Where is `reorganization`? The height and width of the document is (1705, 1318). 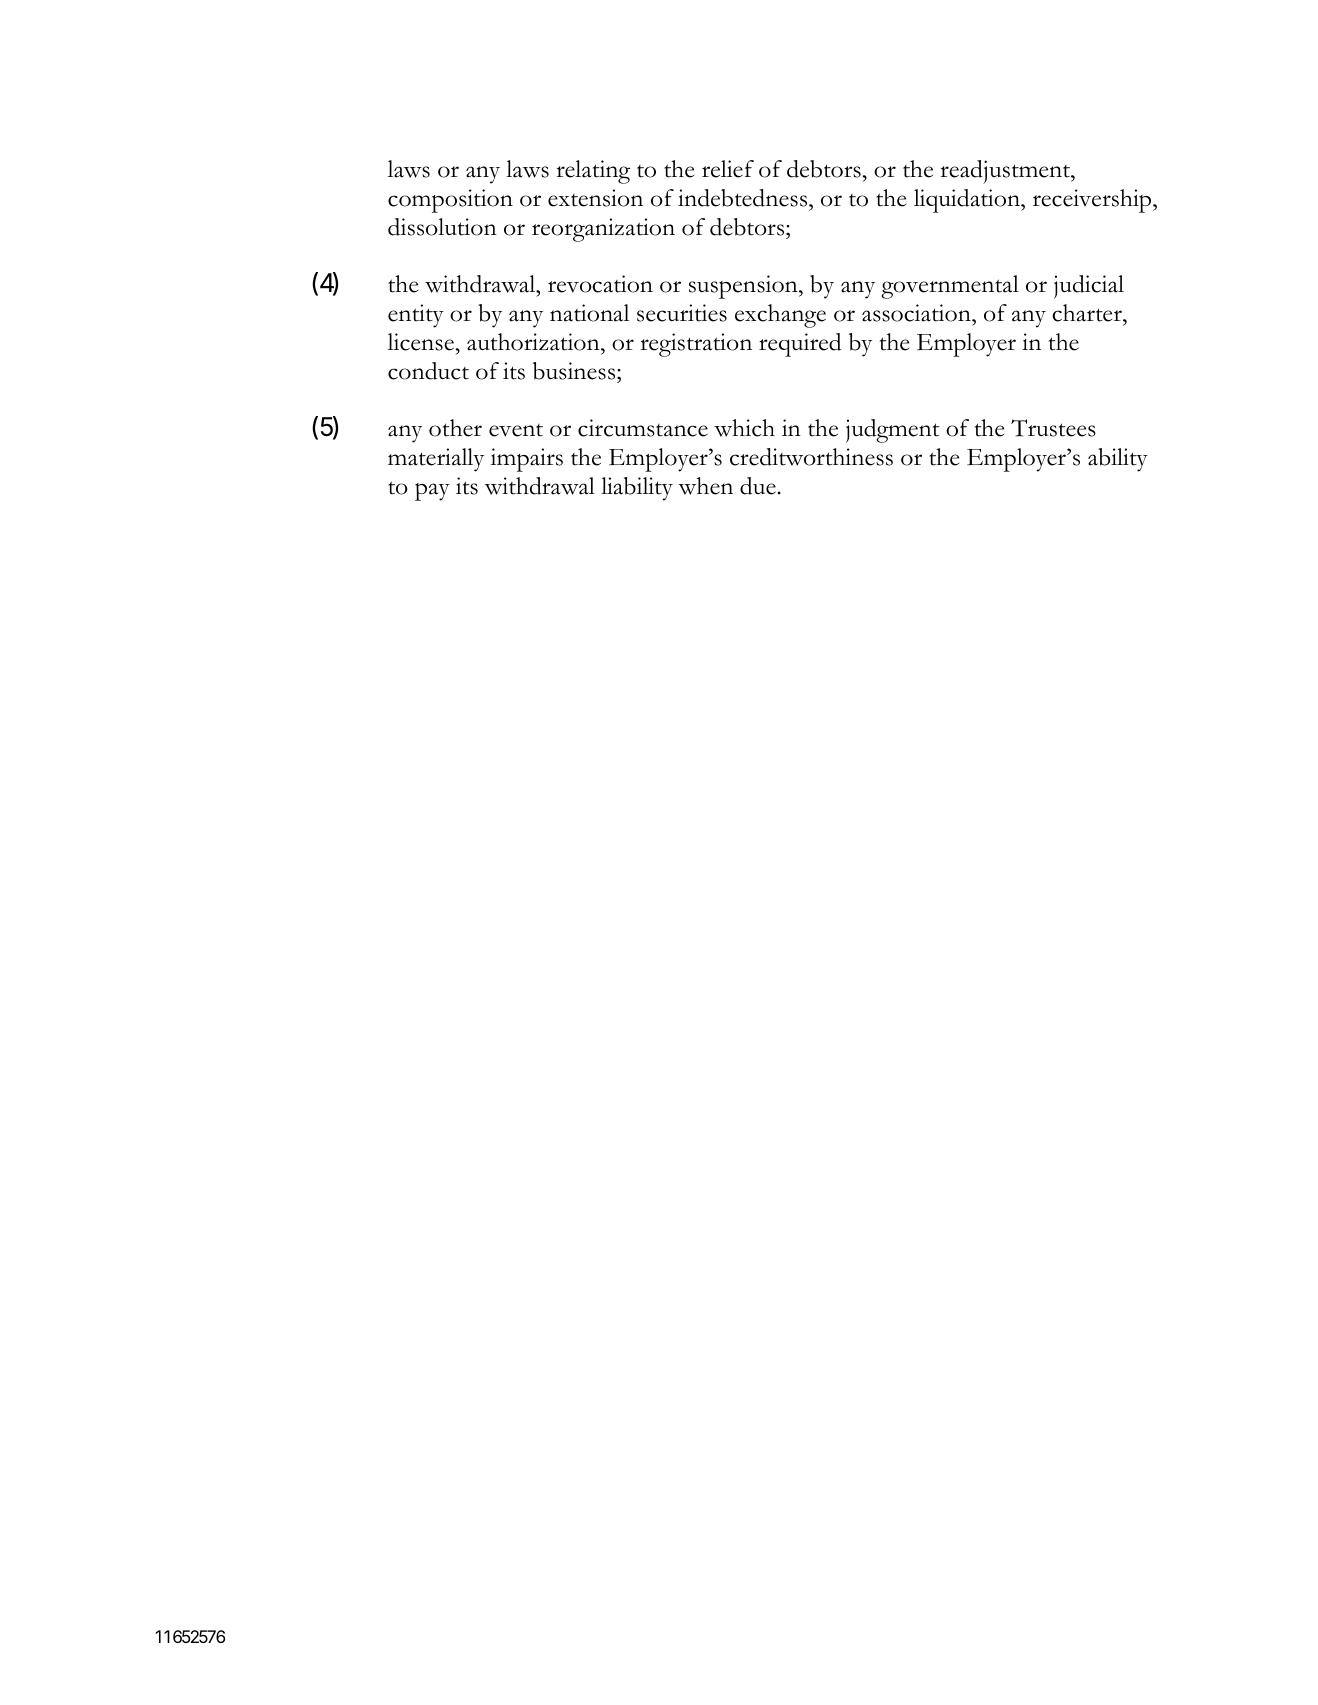 reorganization is located at coordinates (603, 230).
